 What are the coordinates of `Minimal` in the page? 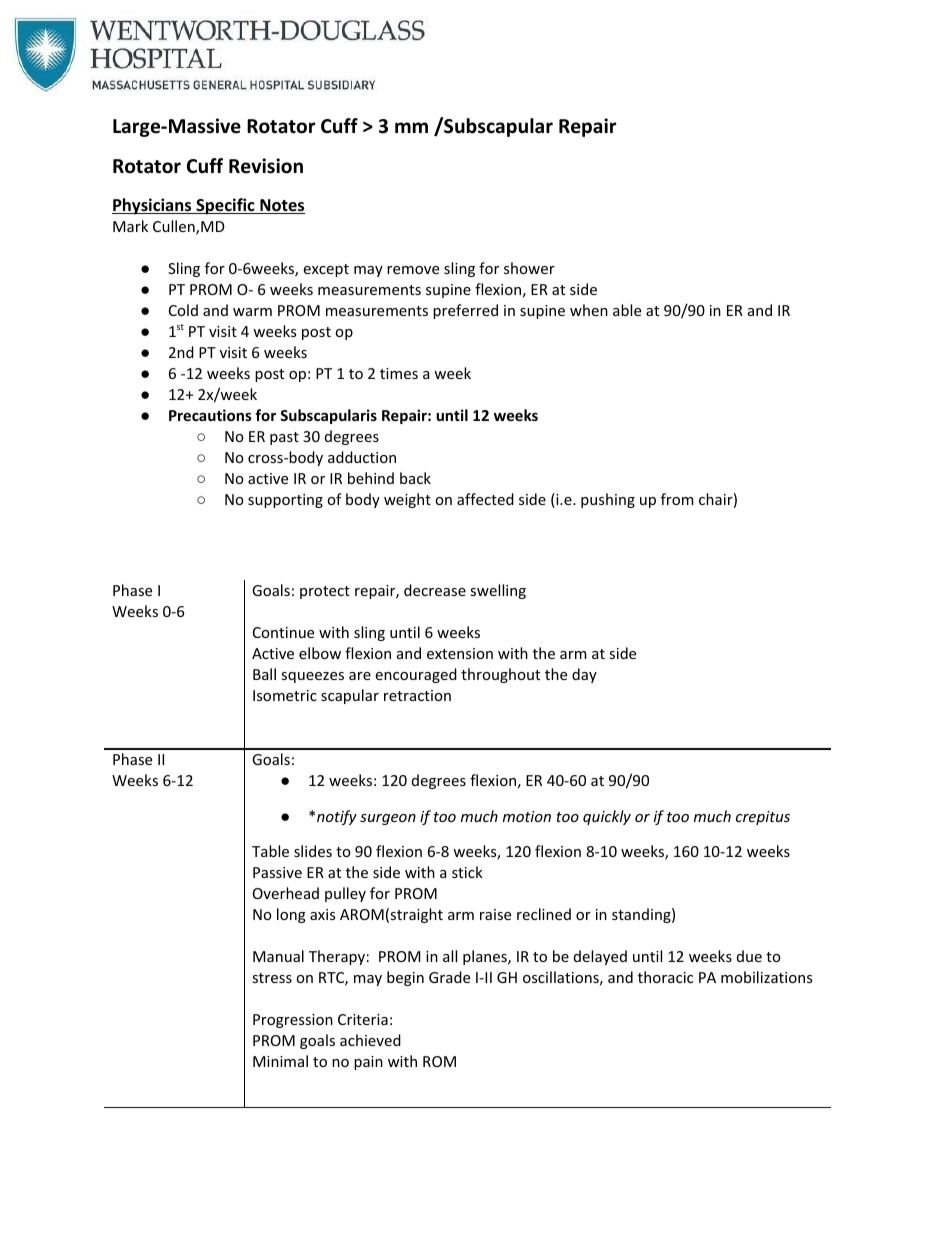 It's located at (280, 1061).
